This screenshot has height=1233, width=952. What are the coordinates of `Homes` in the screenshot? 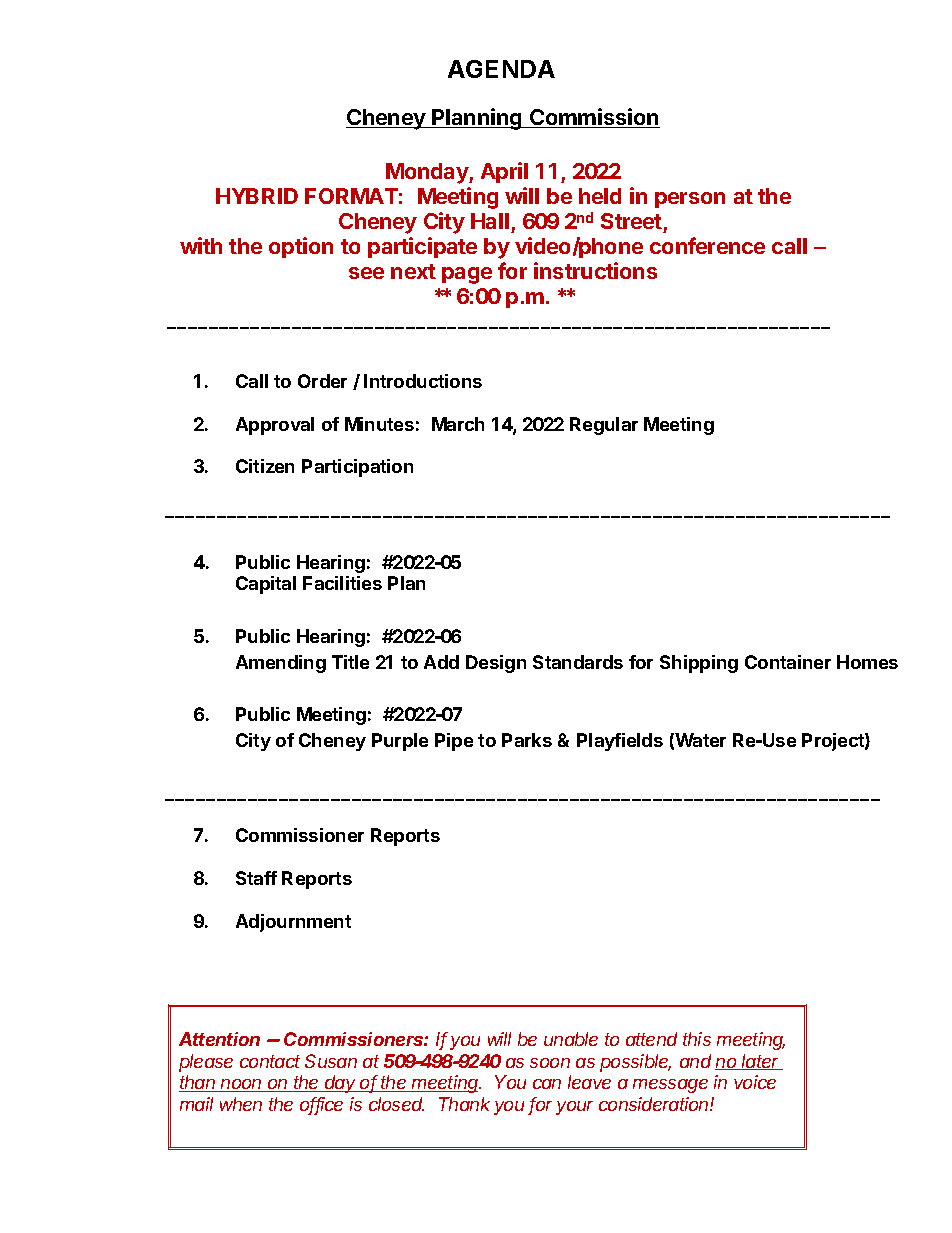 It's located at (867, 662).
